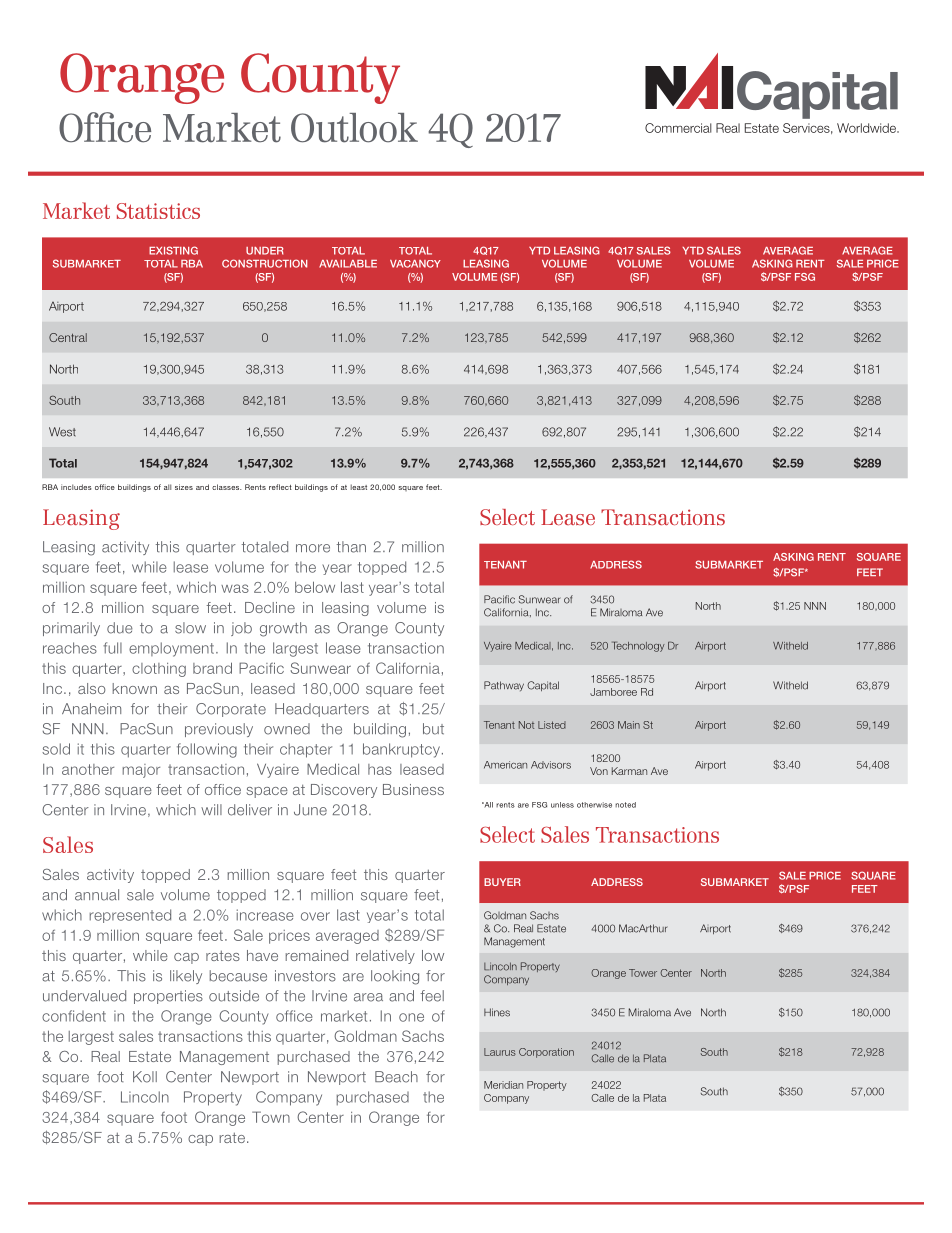 The width and height of the screenshot is (952, 1233). What do you see at coordinates (562, 805) in the screenshot?
I see `unless` at bounding box center [562, 805].
